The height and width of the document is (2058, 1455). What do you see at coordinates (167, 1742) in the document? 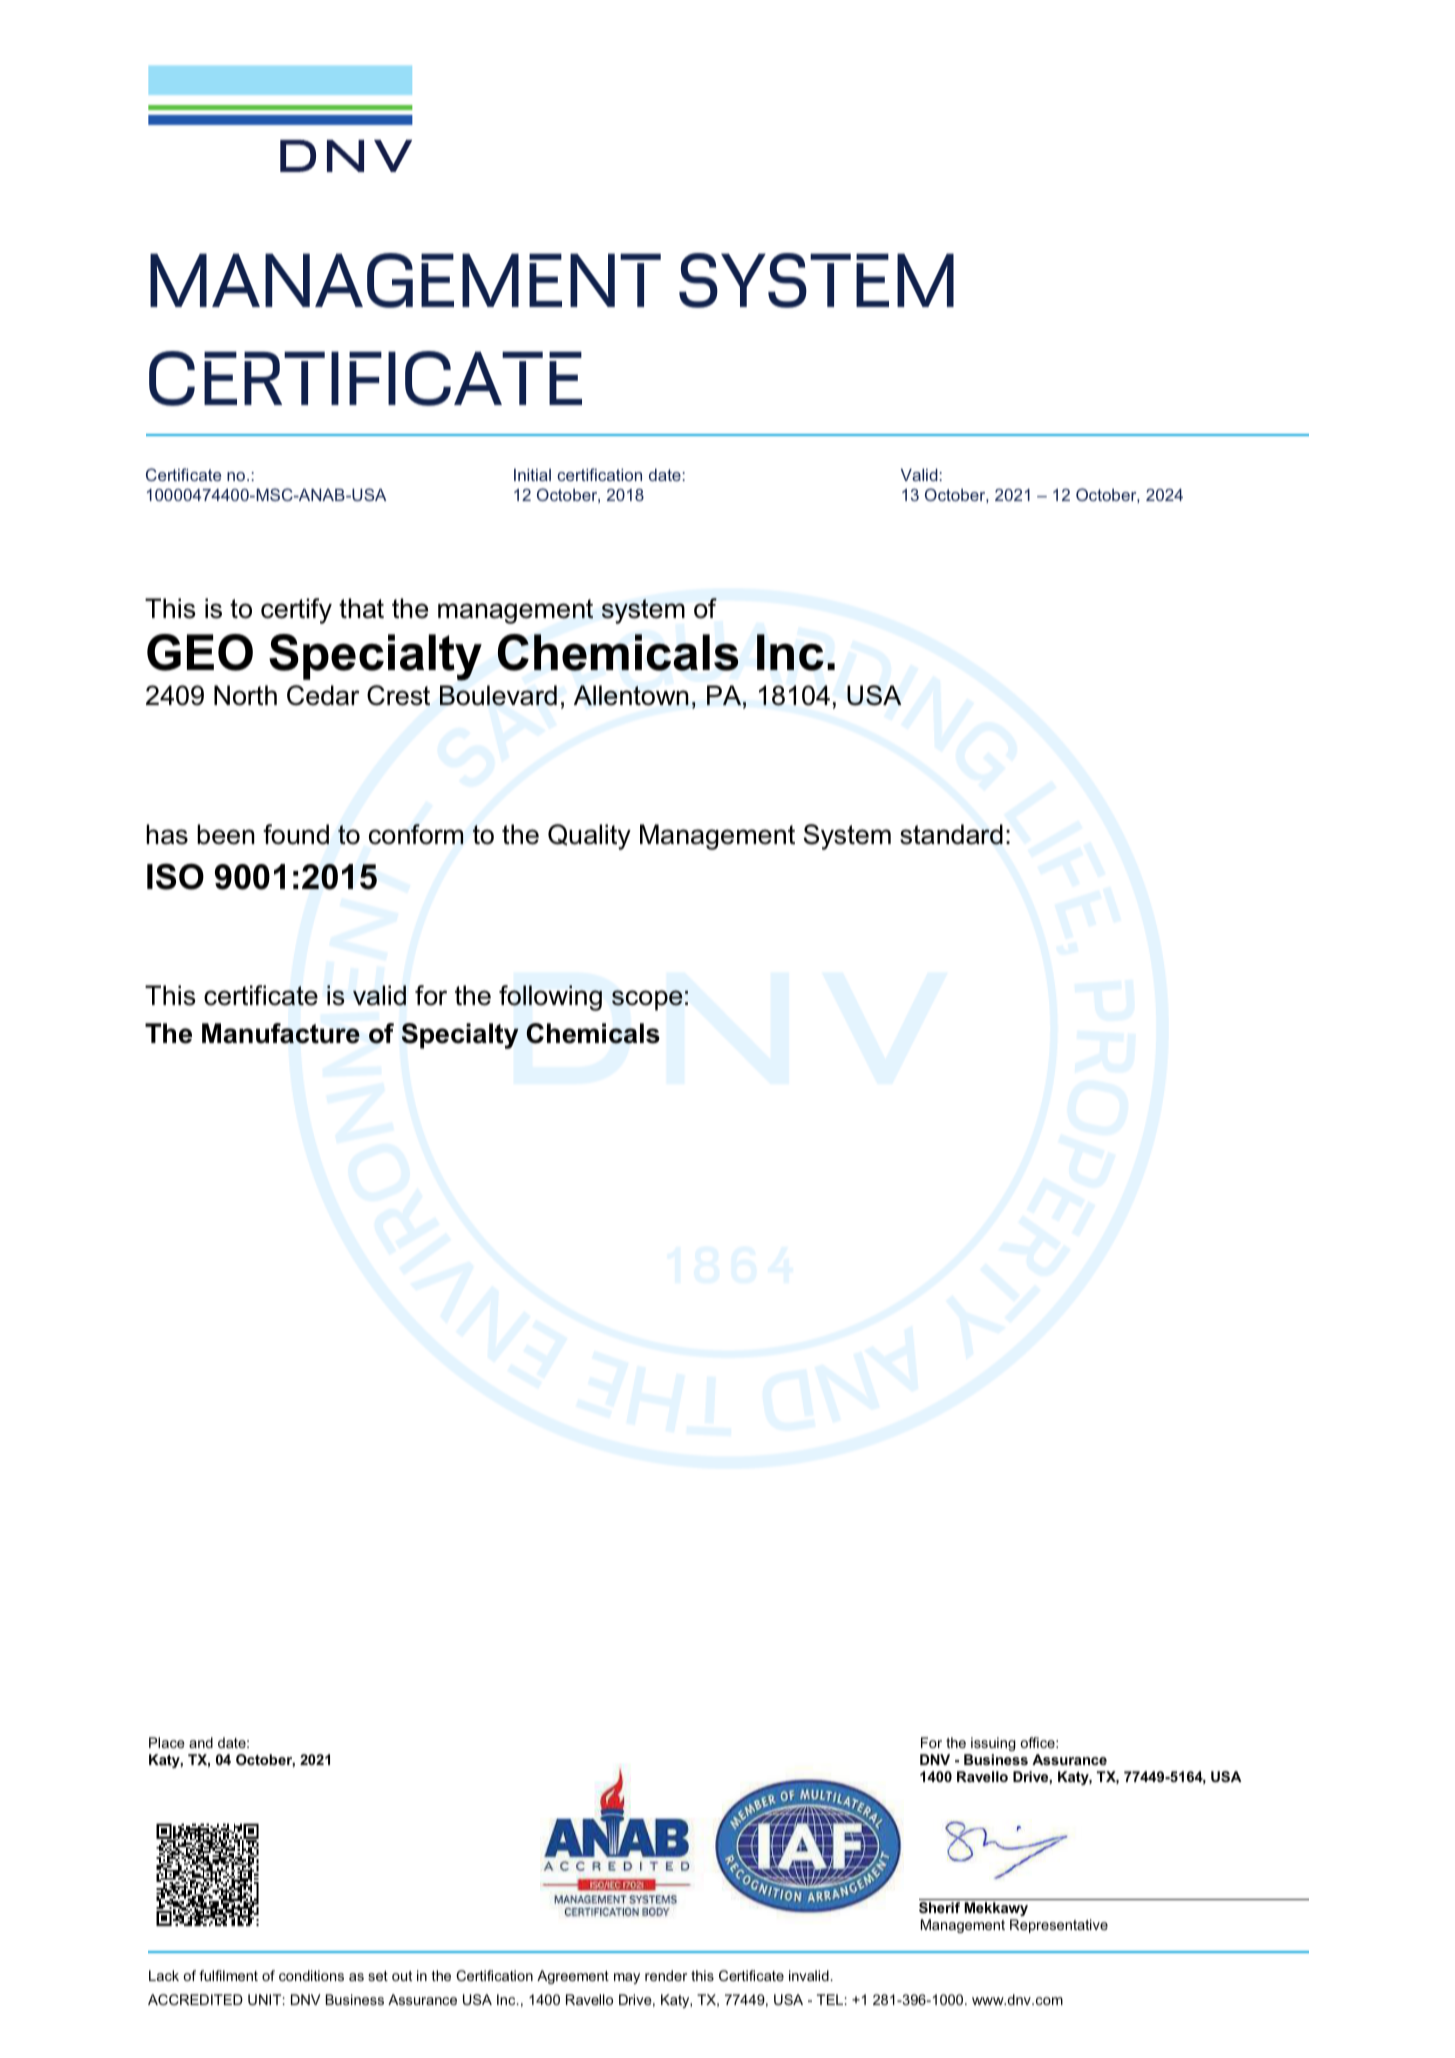
I see `Place` at bounding box center [167, 1742].
